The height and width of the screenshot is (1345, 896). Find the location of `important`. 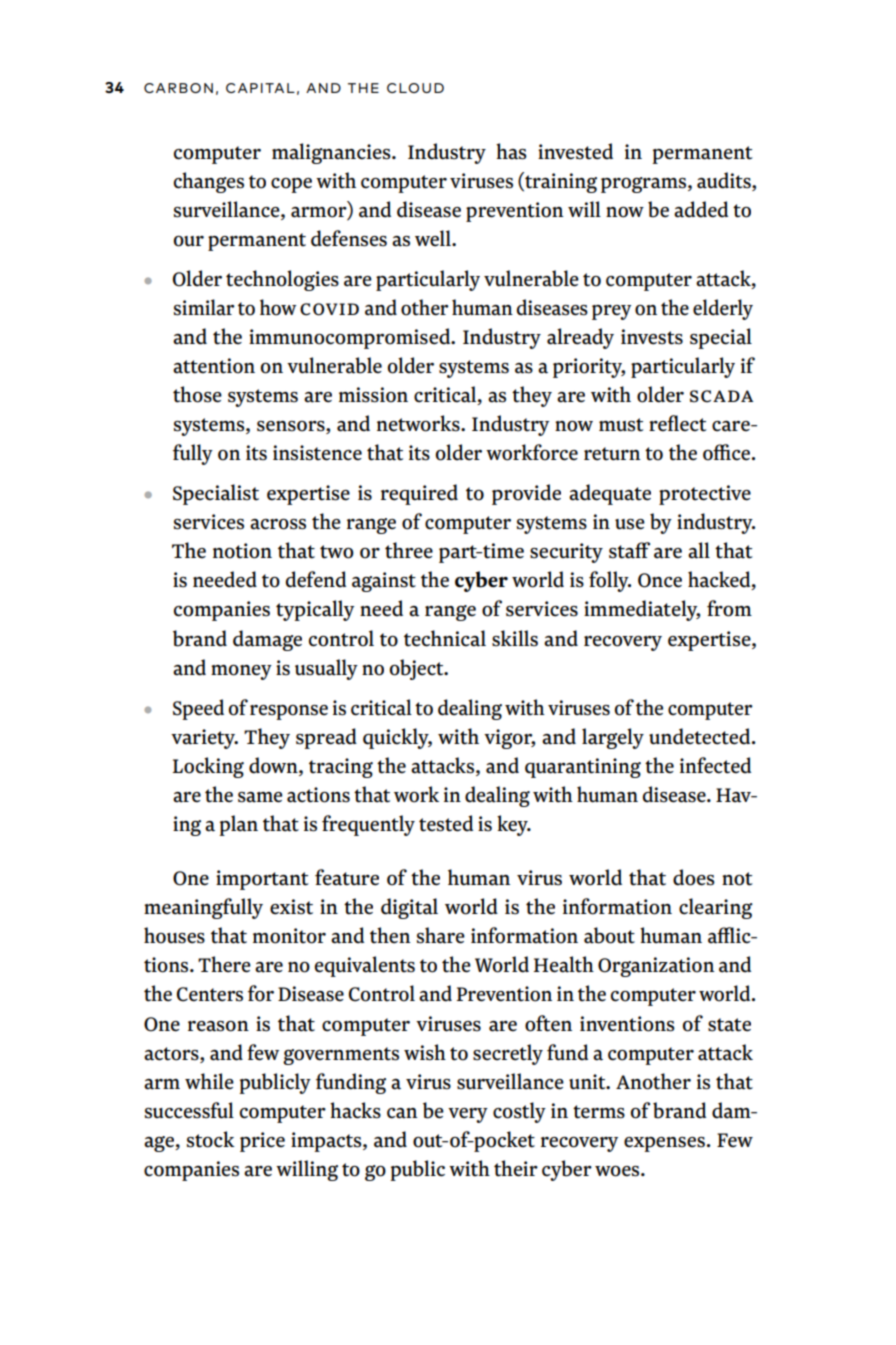

important is located at coordinates (262, 880).
